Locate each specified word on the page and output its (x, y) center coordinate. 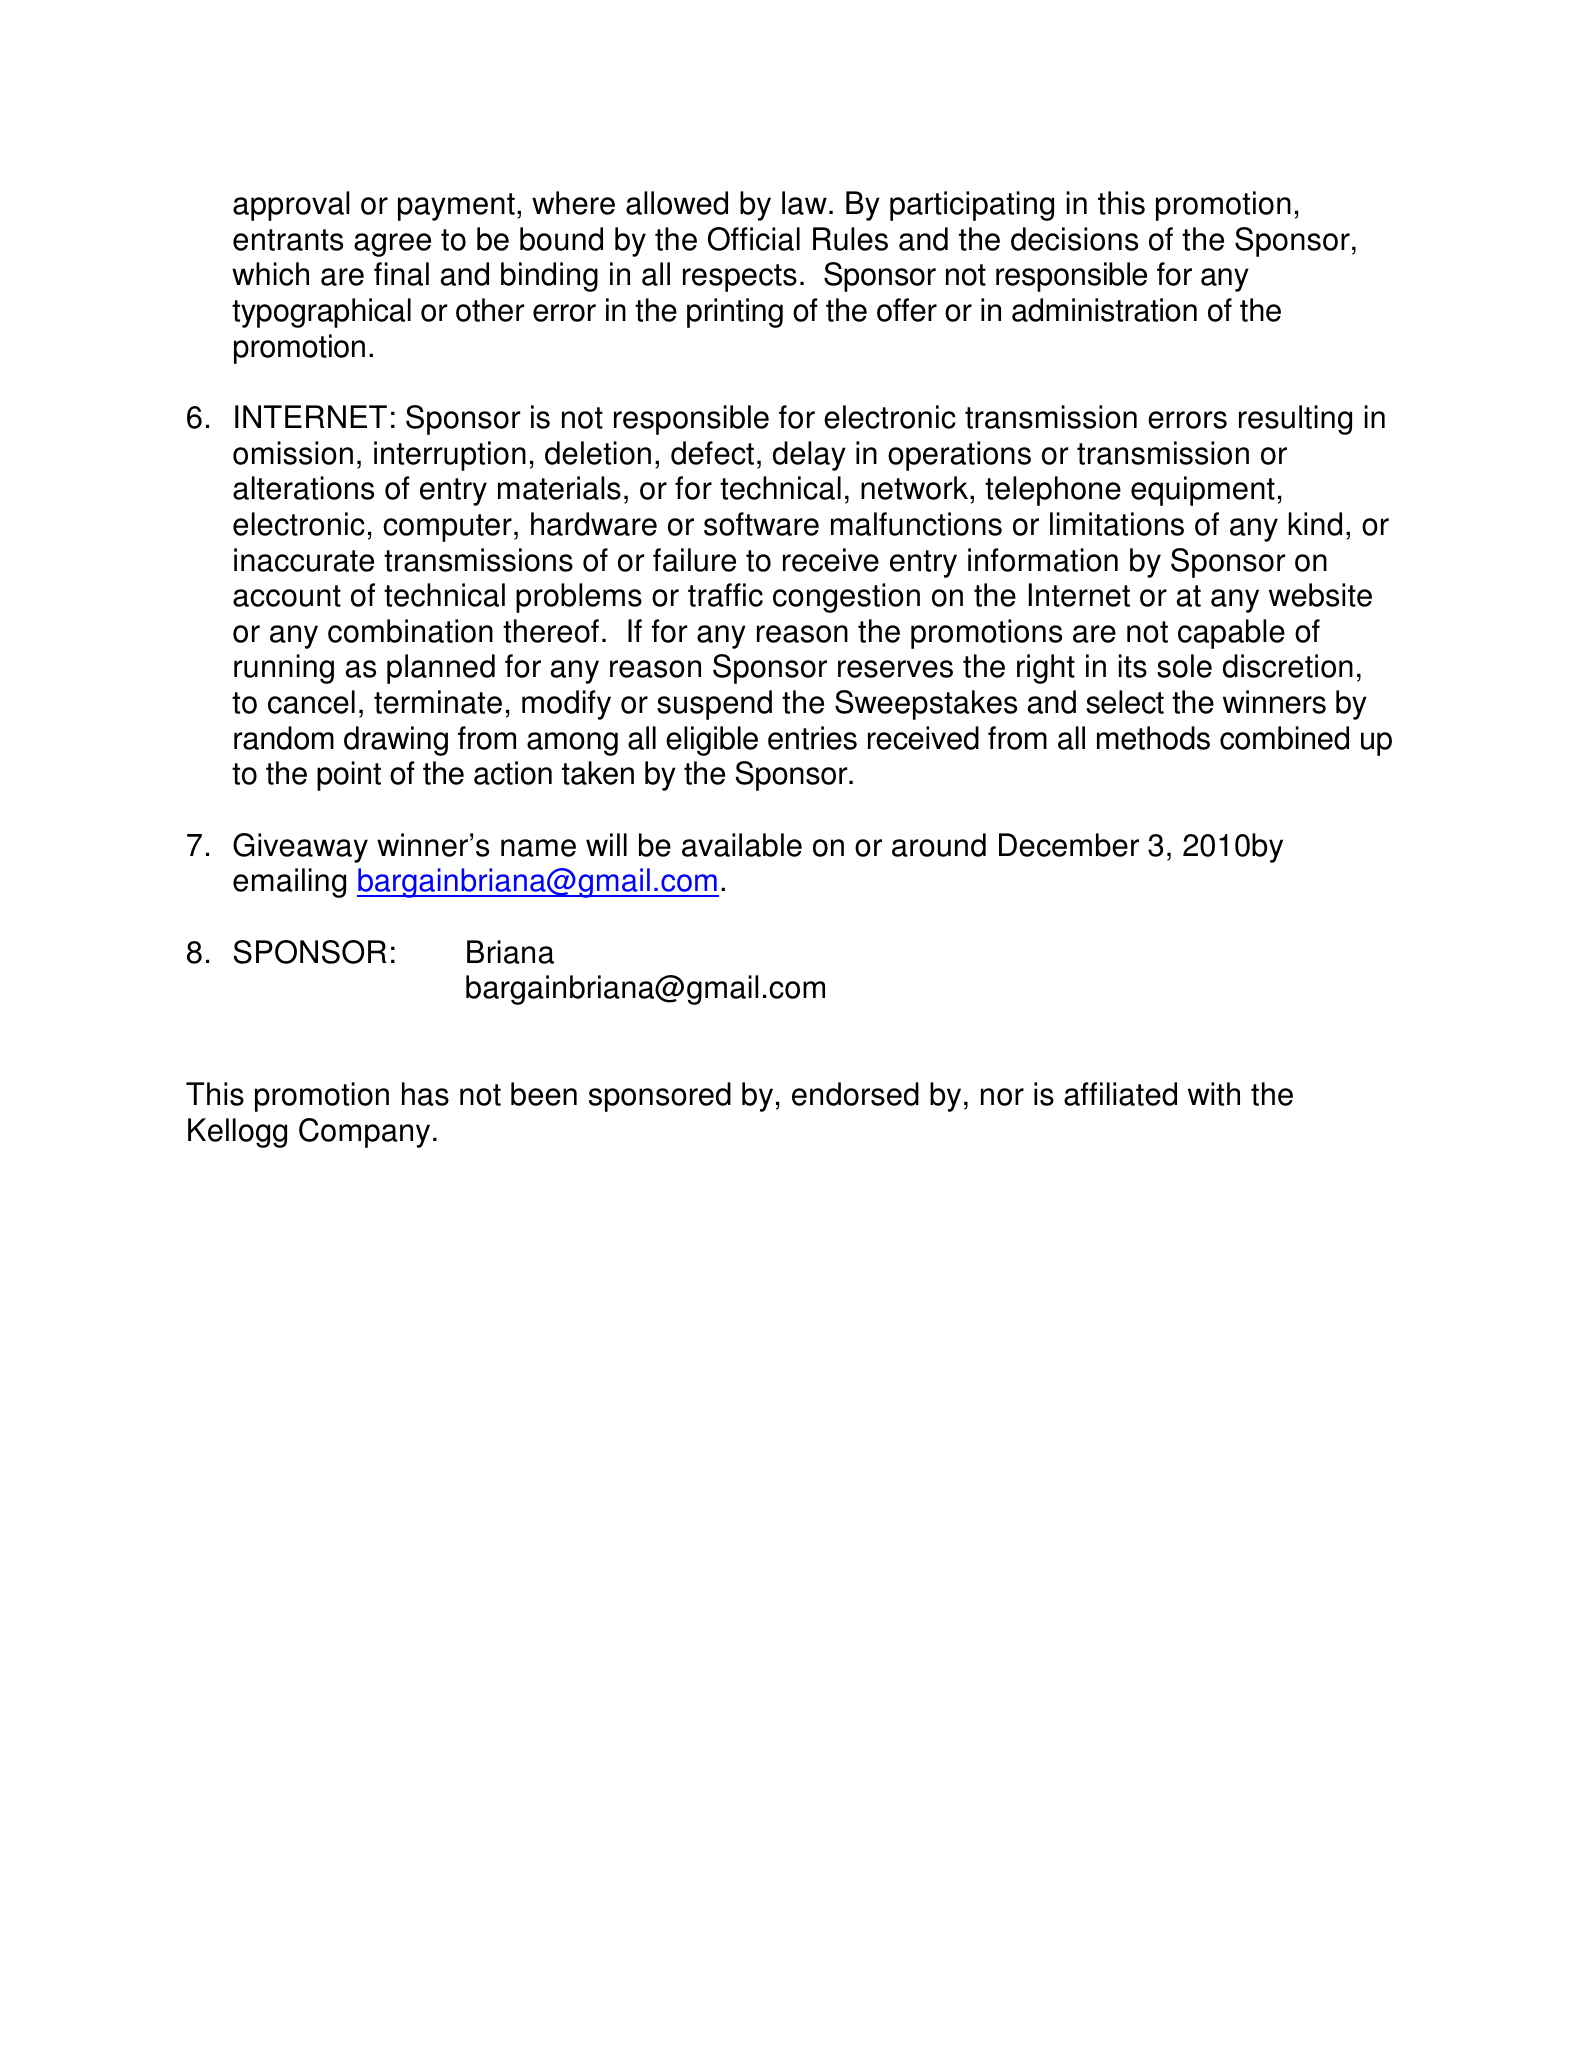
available (742, 845)
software (761, 524)
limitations (1117, 524)
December (1069, 845)
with (1214, 1094)
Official (754, 239)
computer (447, 528)
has (425, 1094)
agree (392, 245)
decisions (1074, 239)
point (349, 776)
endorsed (855, 1094)
